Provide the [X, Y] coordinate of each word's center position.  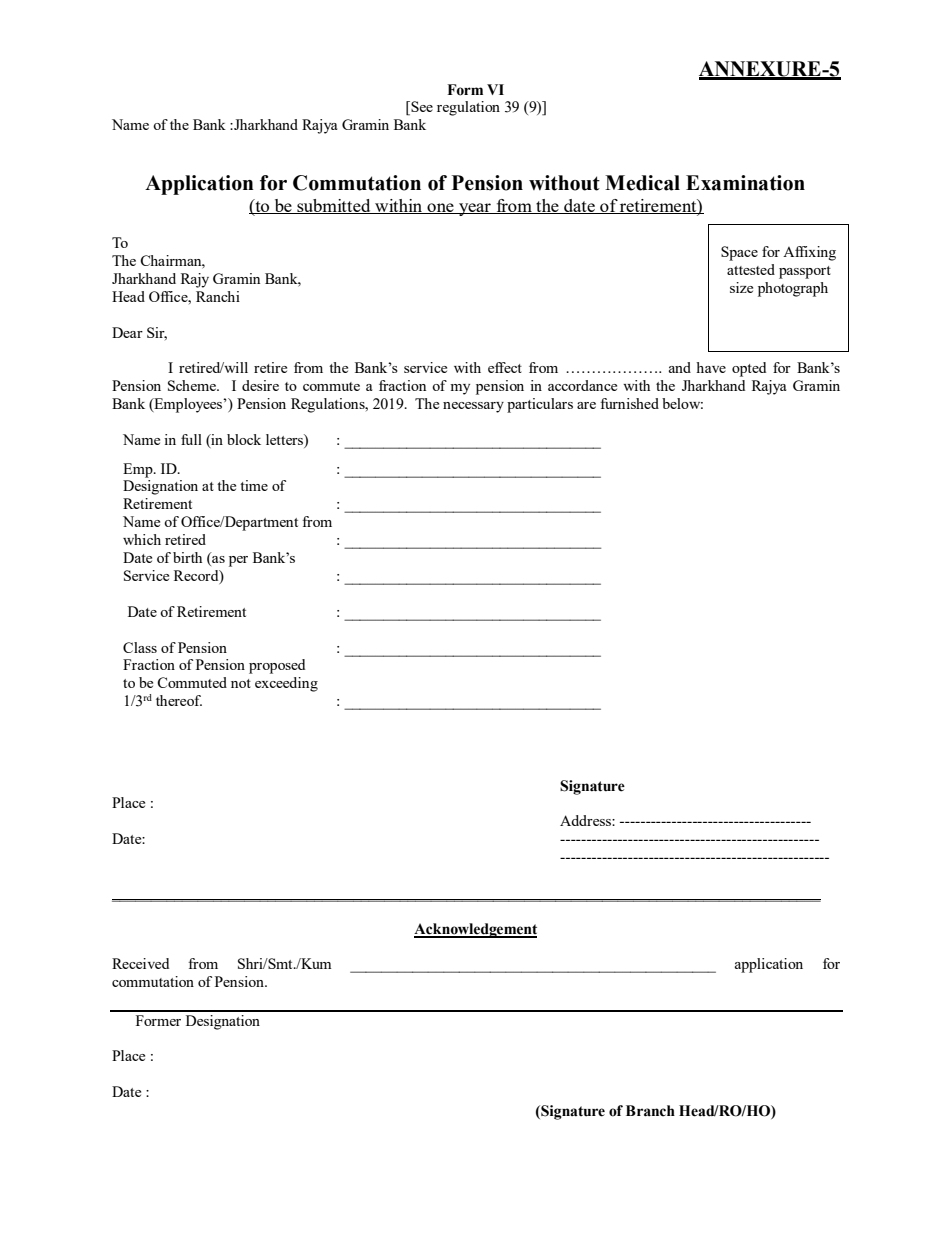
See [421, 108]
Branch [650, 1111]
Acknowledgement [475, 930]
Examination [745, 183]
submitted [334, 206]
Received [140, 963]
